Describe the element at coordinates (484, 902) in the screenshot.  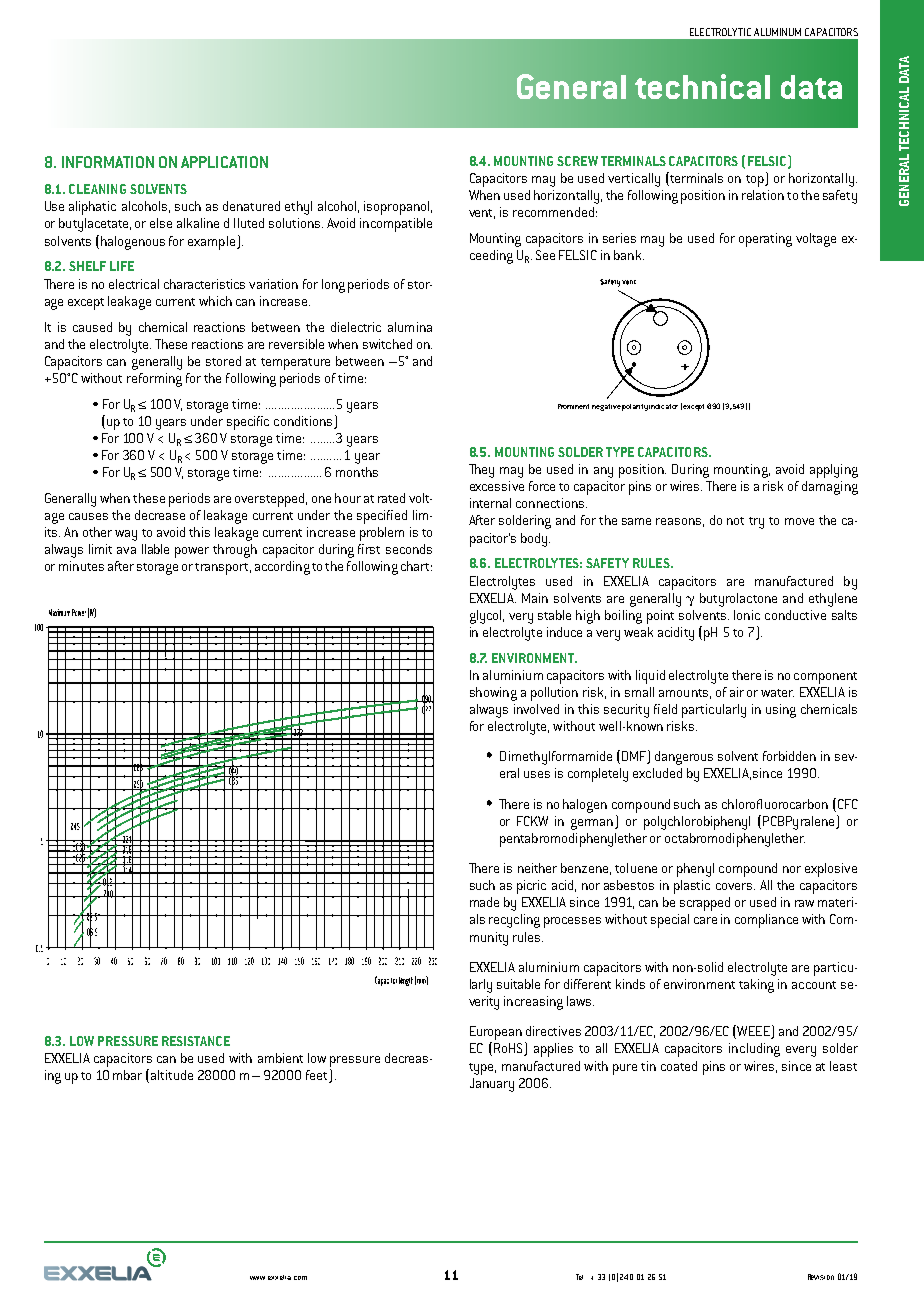
I see `made` at that location.
